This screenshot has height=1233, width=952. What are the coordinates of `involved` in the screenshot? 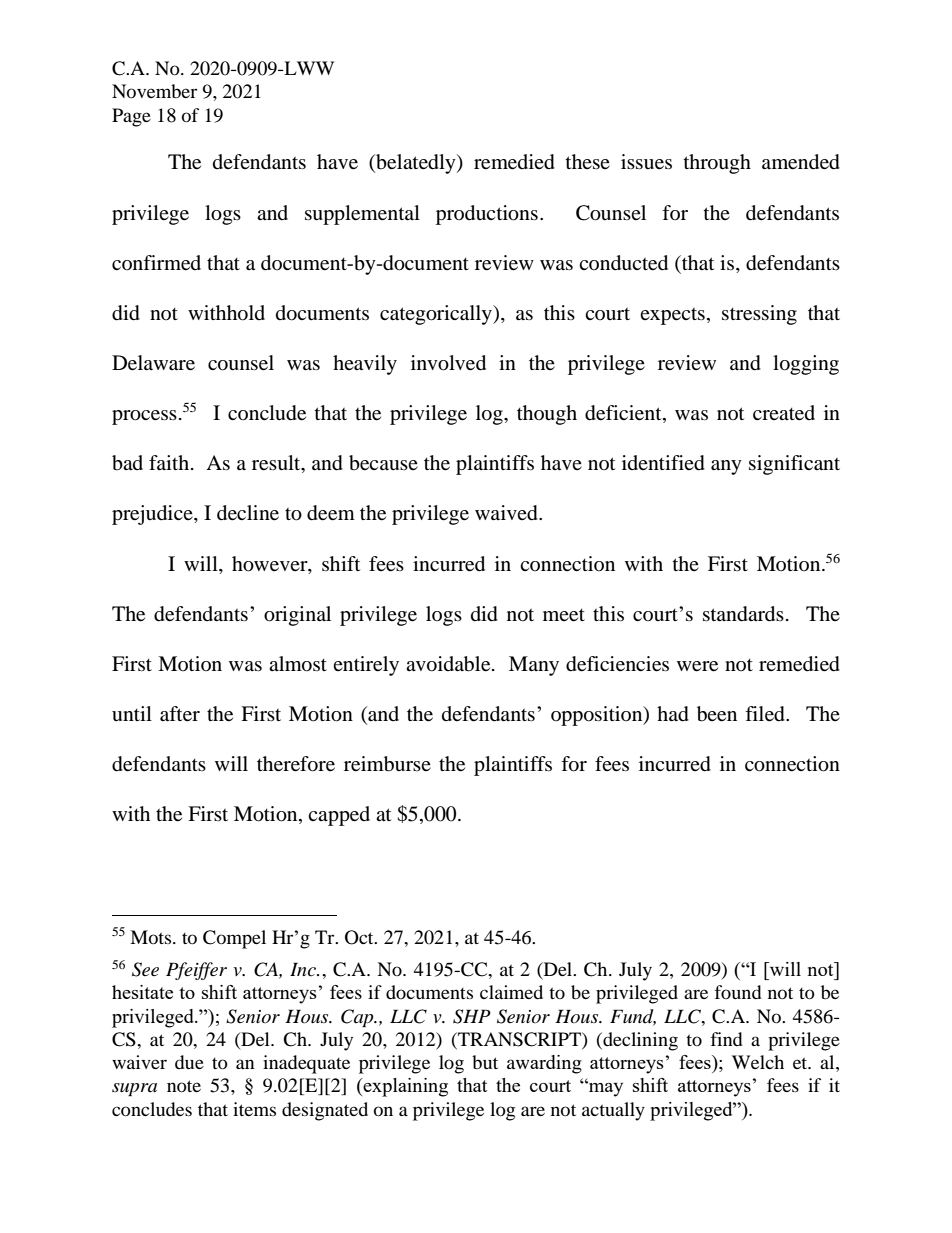 It's located at (448, 363).
